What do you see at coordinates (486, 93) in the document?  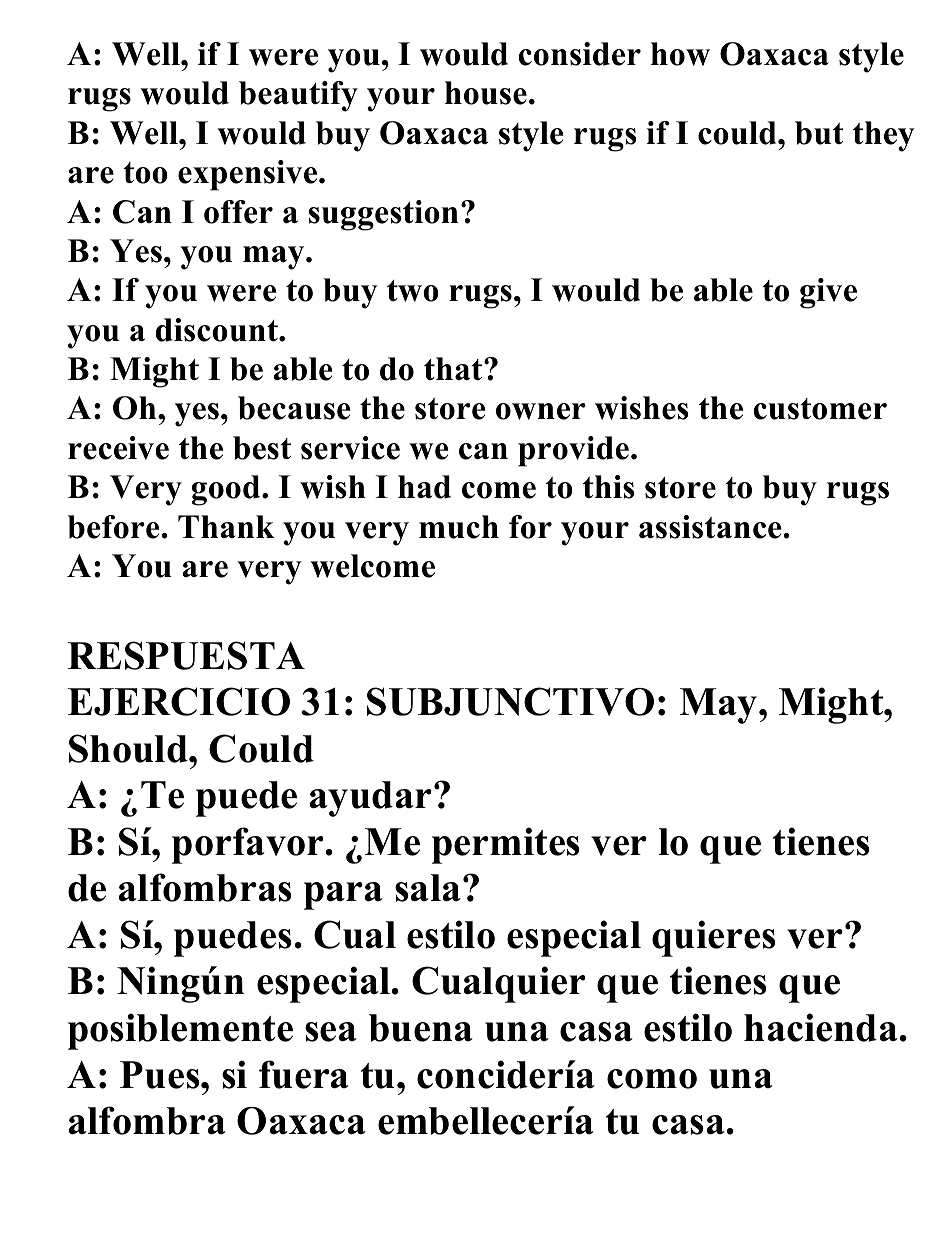 I see `house` at bounding box center [486, 93].
